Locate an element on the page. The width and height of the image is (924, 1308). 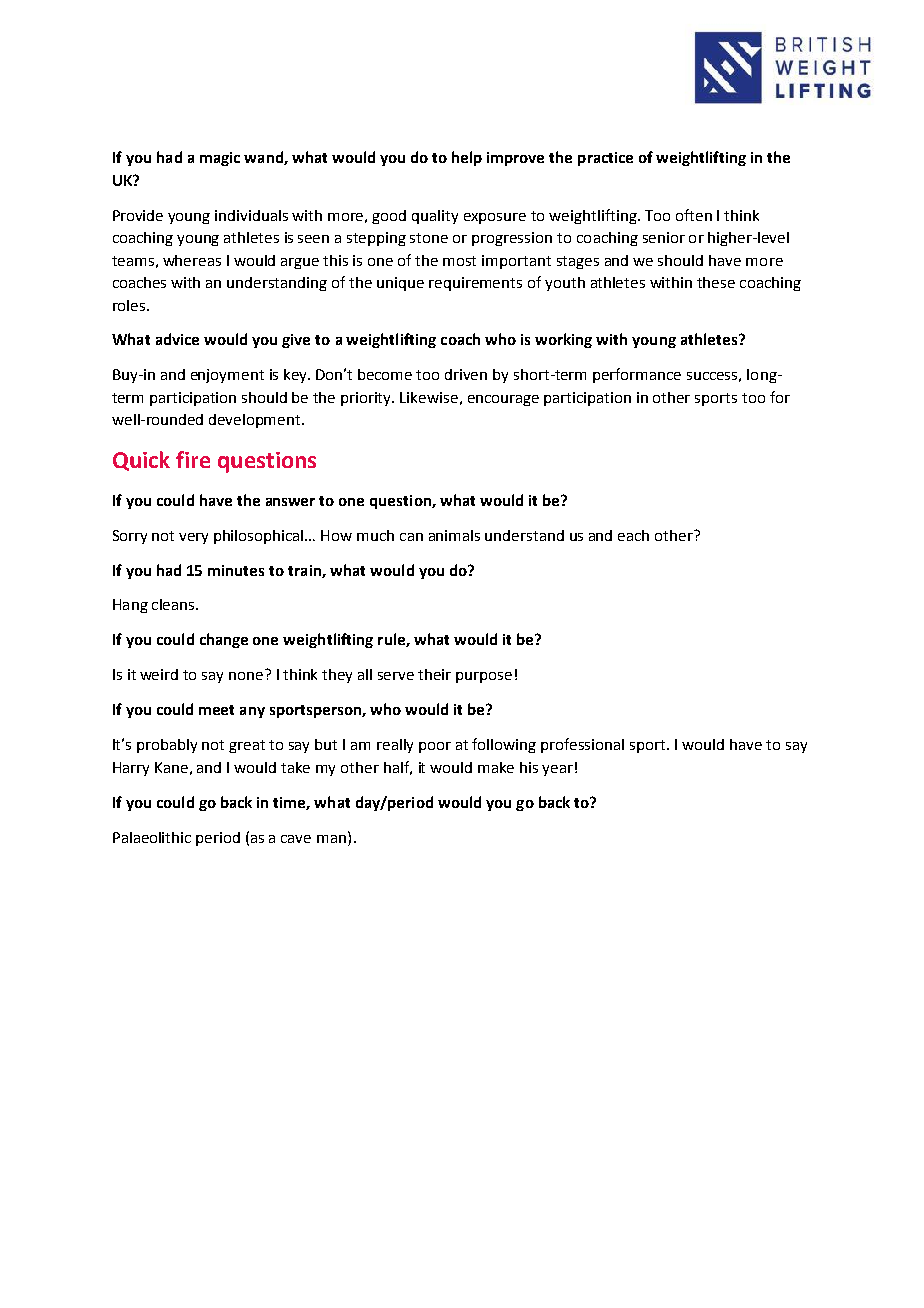
magic is located at coordinates (220, 159).
